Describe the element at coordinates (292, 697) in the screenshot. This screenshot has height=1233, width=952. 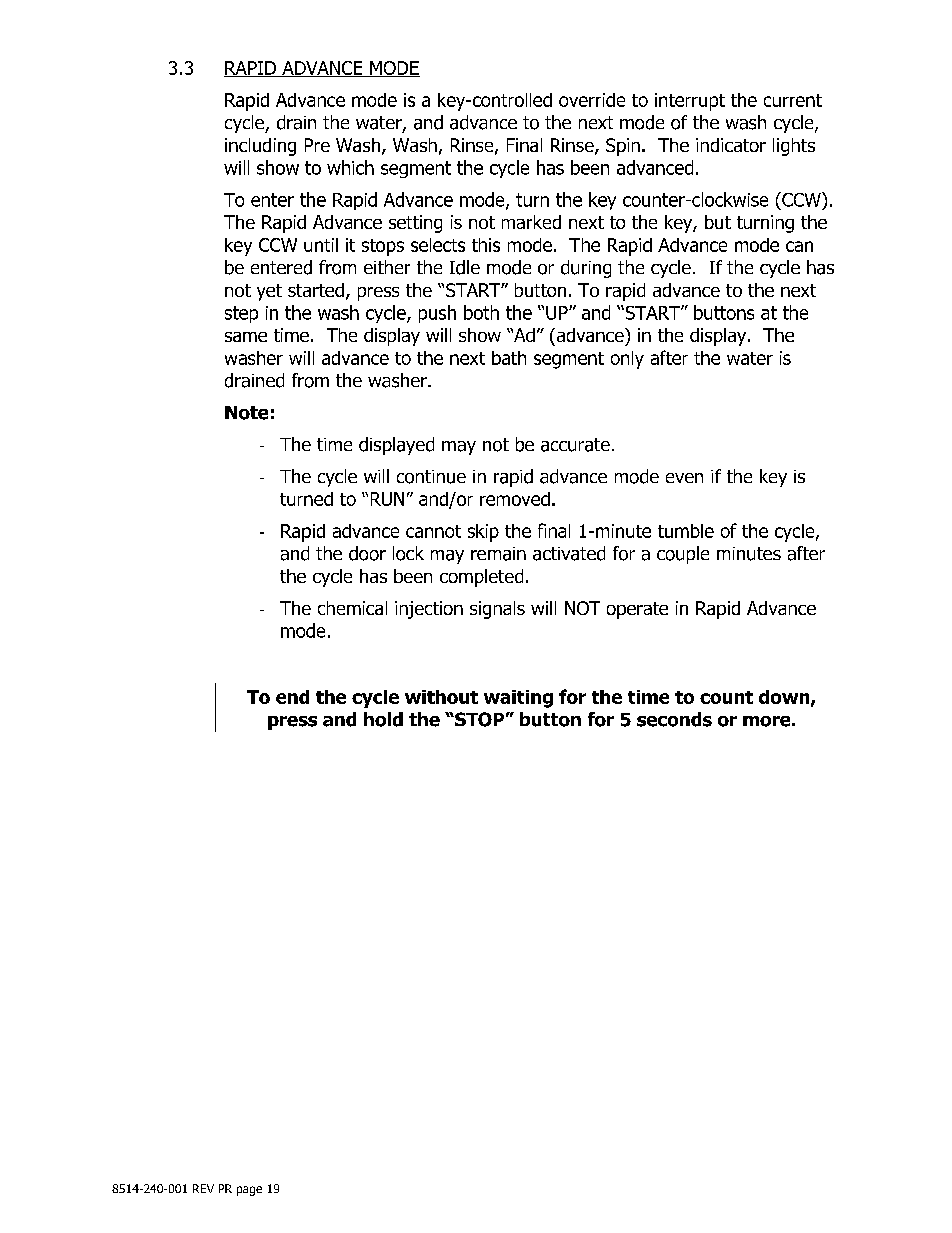
I see `end` at that location.
